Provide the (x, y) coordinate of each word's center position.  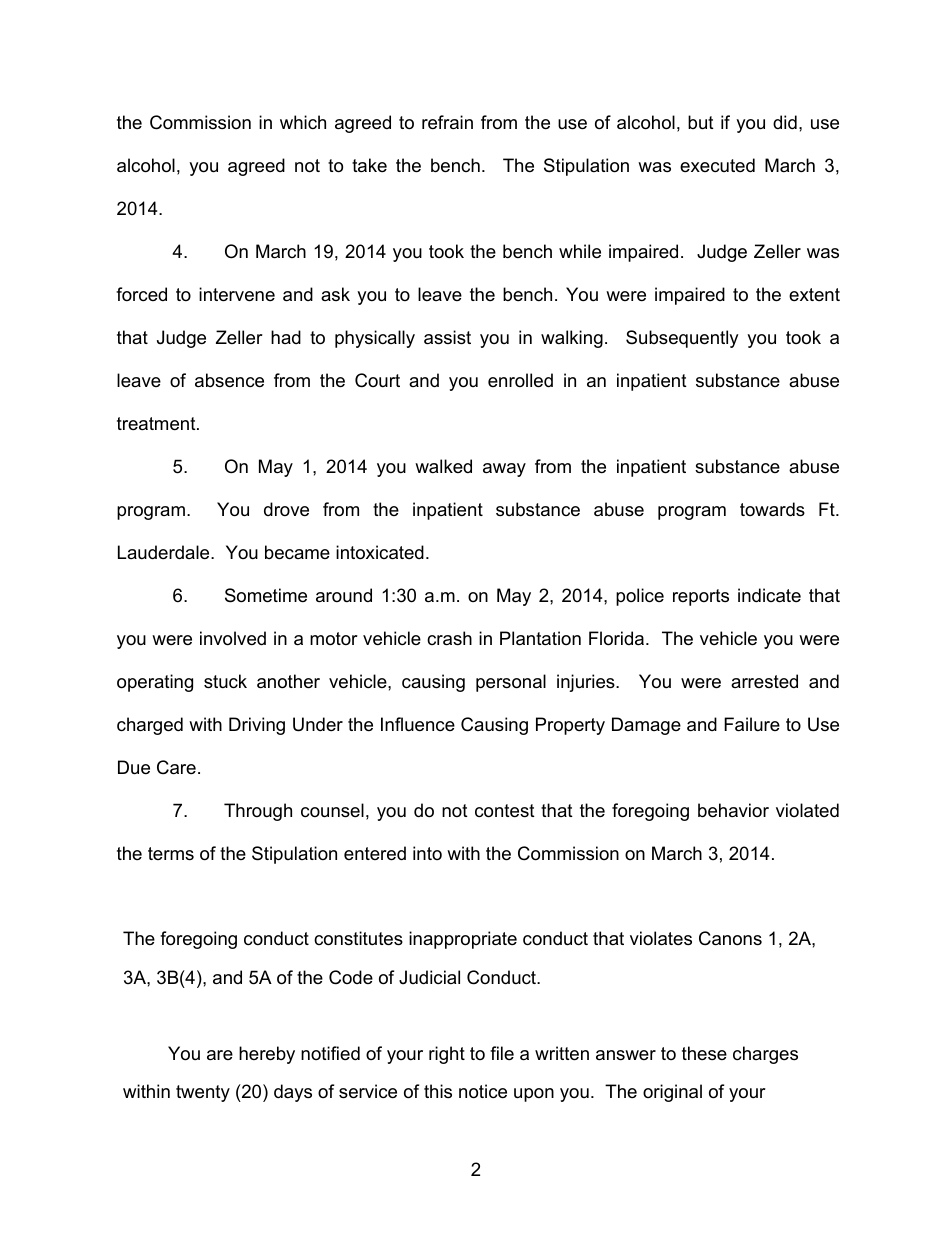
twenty (203, 1093)
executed (717, 165)
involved (233, 638)
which (303, 122)
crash (449, 638)
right (447, 1055)
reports (701, 597)
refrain (447, 122)
